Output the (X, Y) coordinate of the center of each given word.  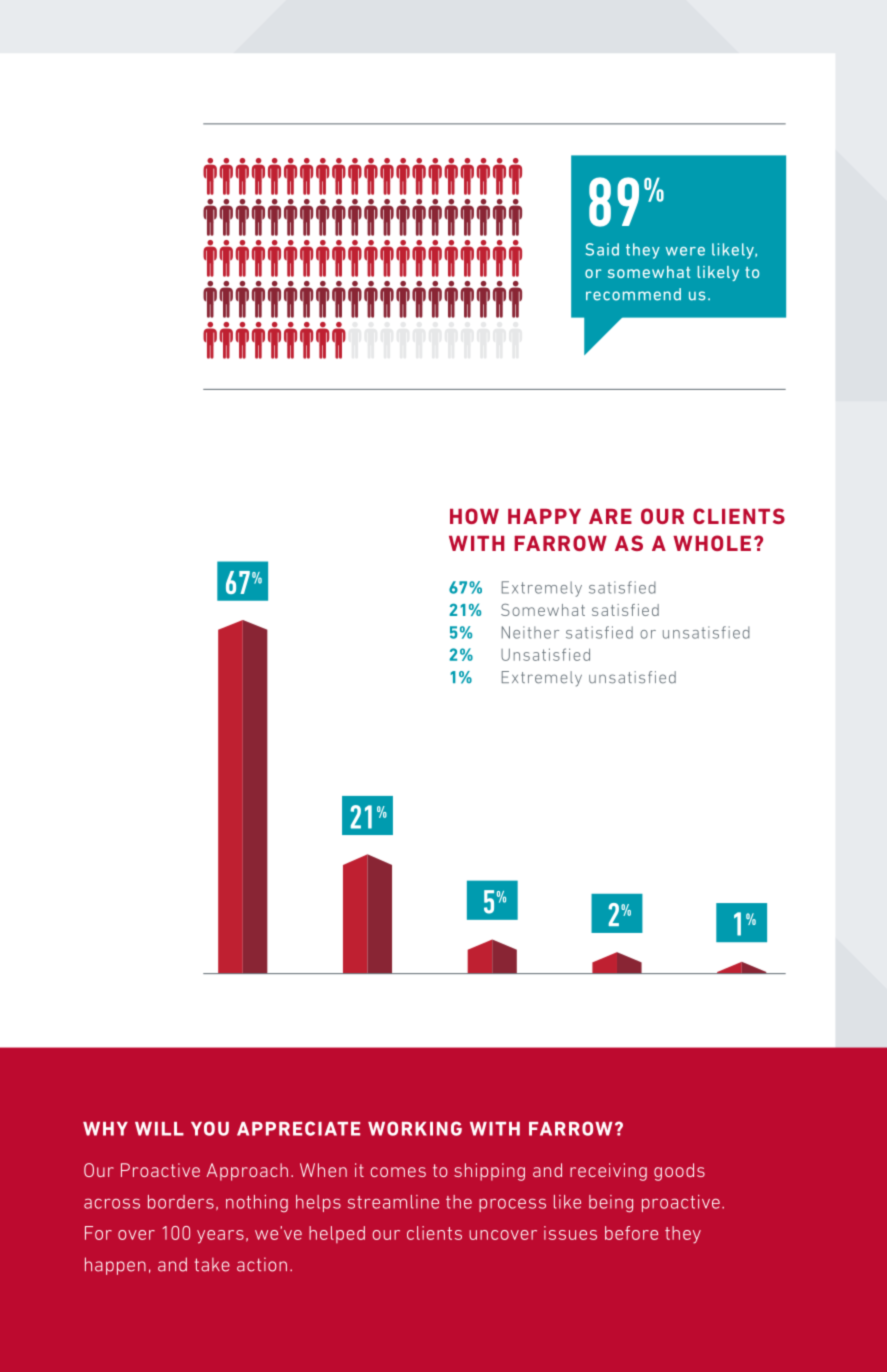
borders (181, 1202)
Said (602, 249)
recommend (633, 294)
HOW (474, 516)
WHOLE (712, 543)
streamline (393, 1202)
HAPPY (544, 516)
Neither (530, 632)
